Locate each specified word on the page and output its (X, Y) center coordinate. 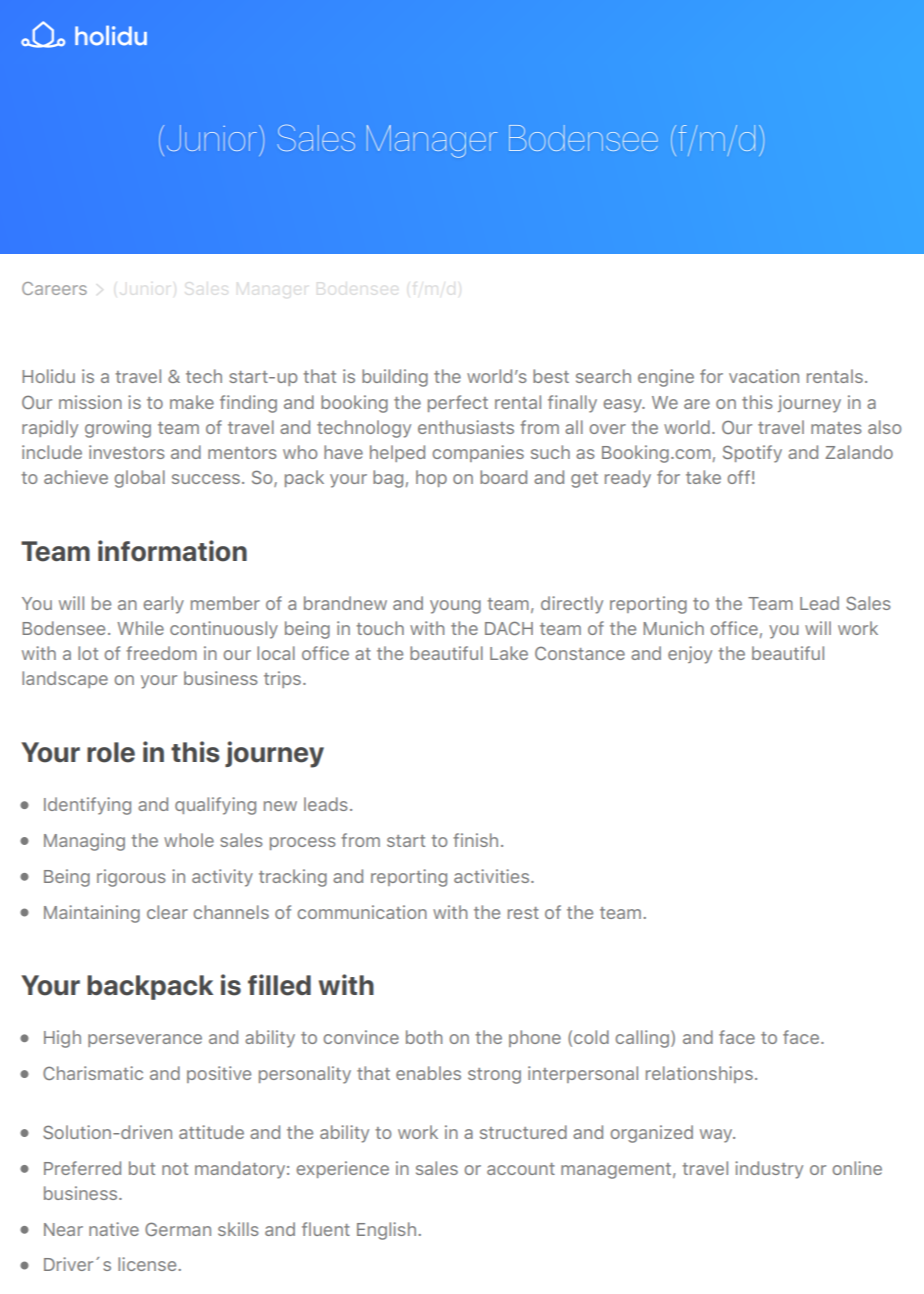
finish (475, 840)
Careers (54, 288)
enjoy (690, 655)
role (111, 752)
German (178, 1229)
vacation (764, 376)
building (395, 378)
